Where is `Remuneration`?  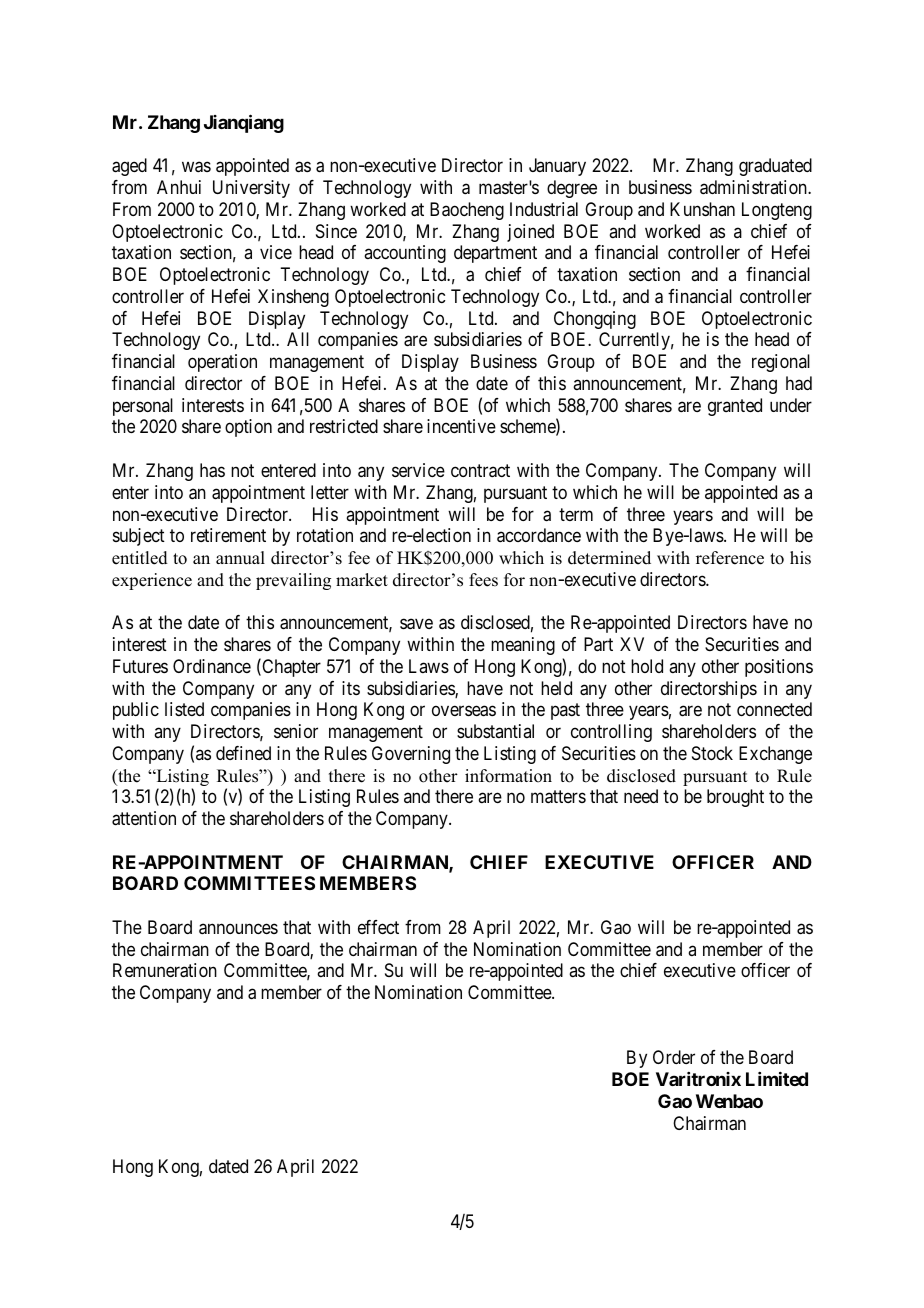 Remuneration is located at coordinates (165, 970).
